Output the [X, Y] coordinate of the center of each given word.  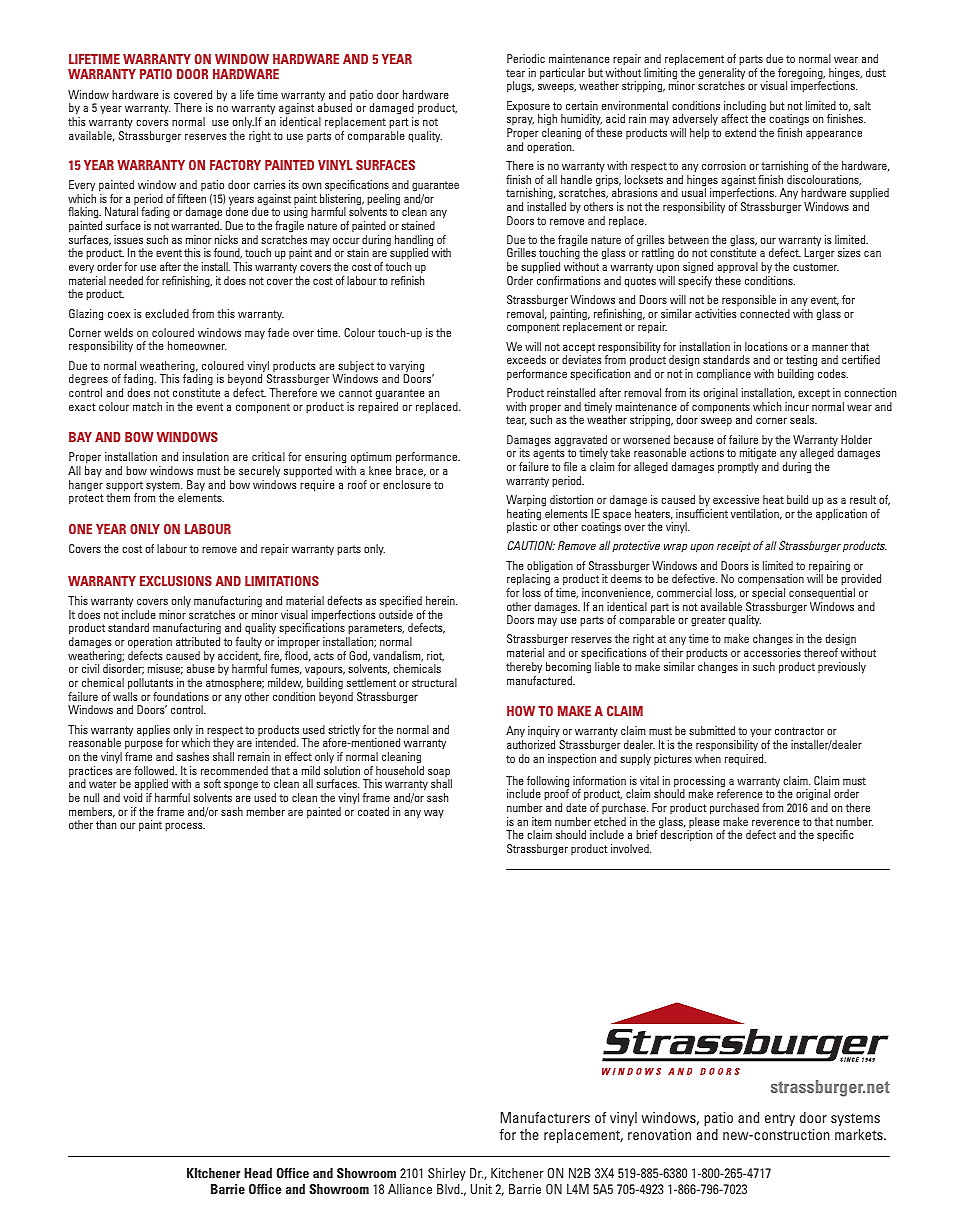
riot [435, 656]
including [745, 108]
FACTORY [235, 165]
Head [258, 1173]
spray [520, 122]
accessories [772, 652]
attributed [198, 641]
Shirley [447, 1174]
